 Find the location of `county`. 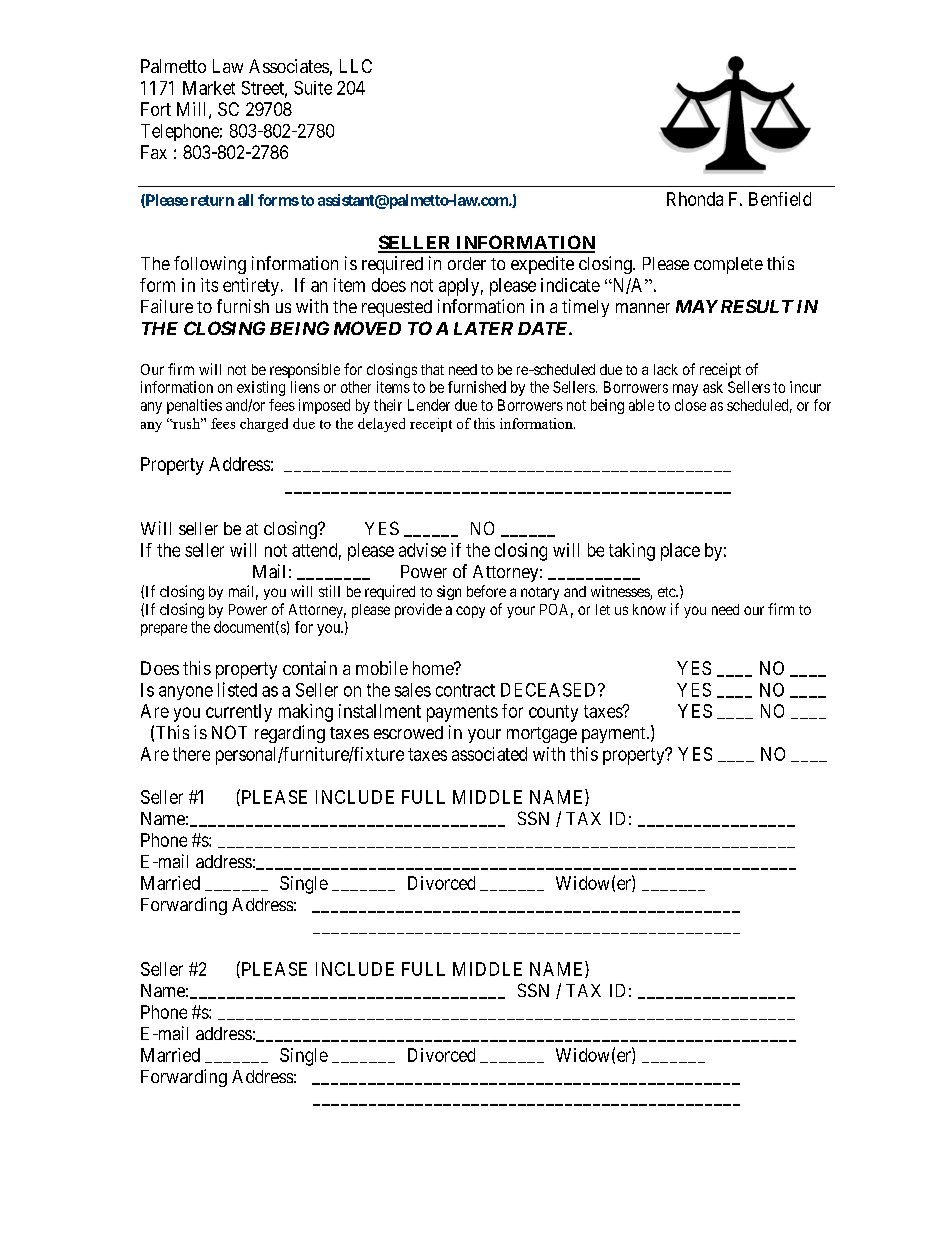

county is located at coordinates (553, 713).
